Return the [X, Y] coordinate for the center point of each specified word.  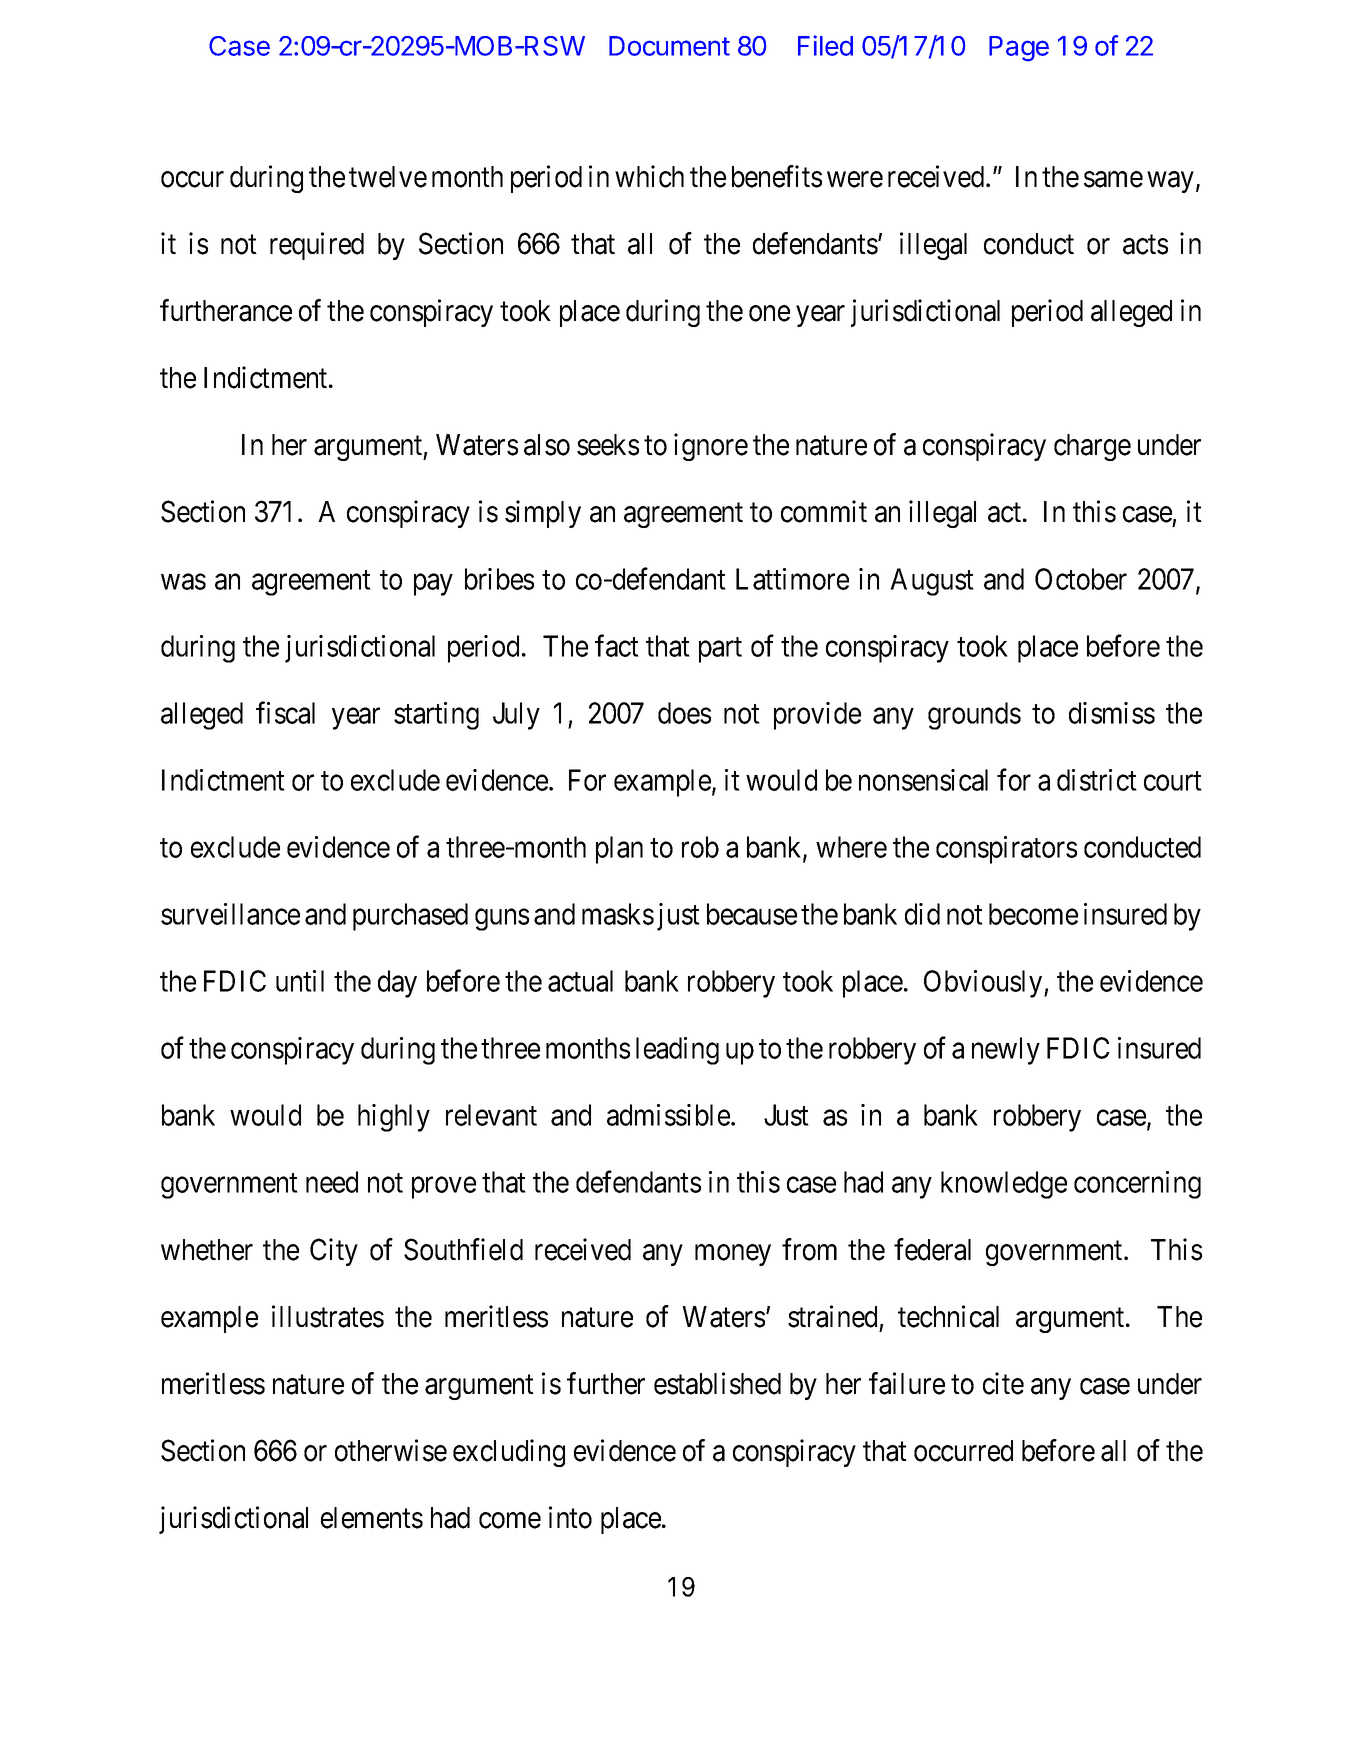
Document [669, 46]
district [1097, 780]
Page [1019, 49]
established [717, 1383]
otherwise [391, 1450]
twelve [388, 177]
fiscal [285, 712]
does [684, 713]
